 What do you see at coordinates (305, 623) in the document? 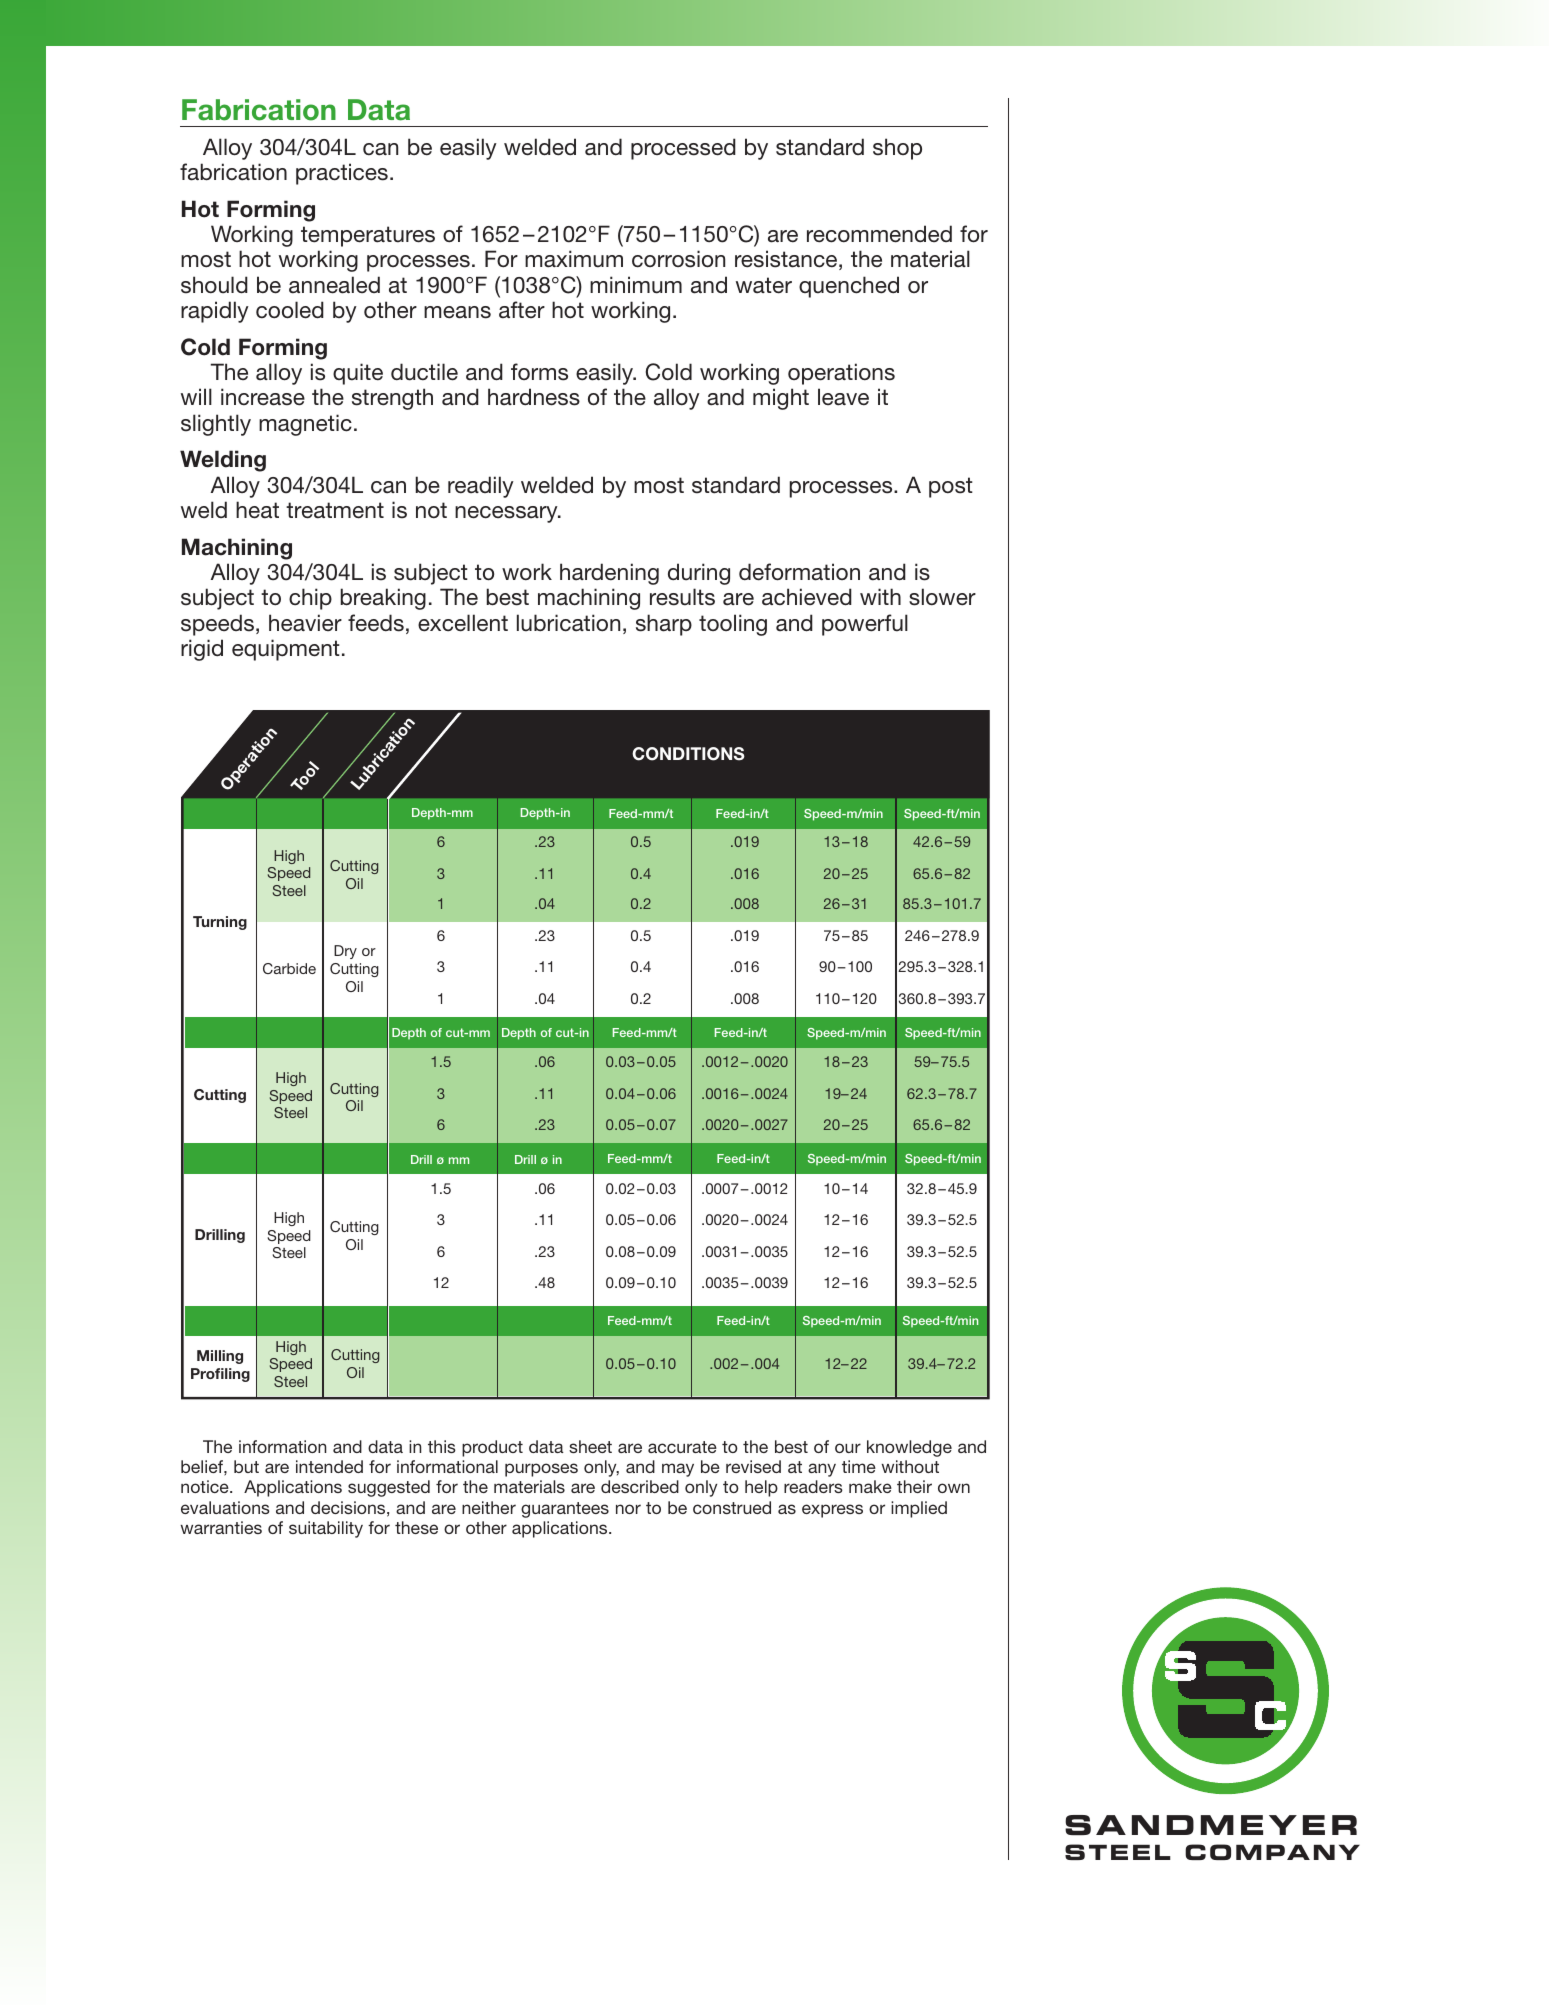
I see `heavier` at bounding box center [305, 623].
